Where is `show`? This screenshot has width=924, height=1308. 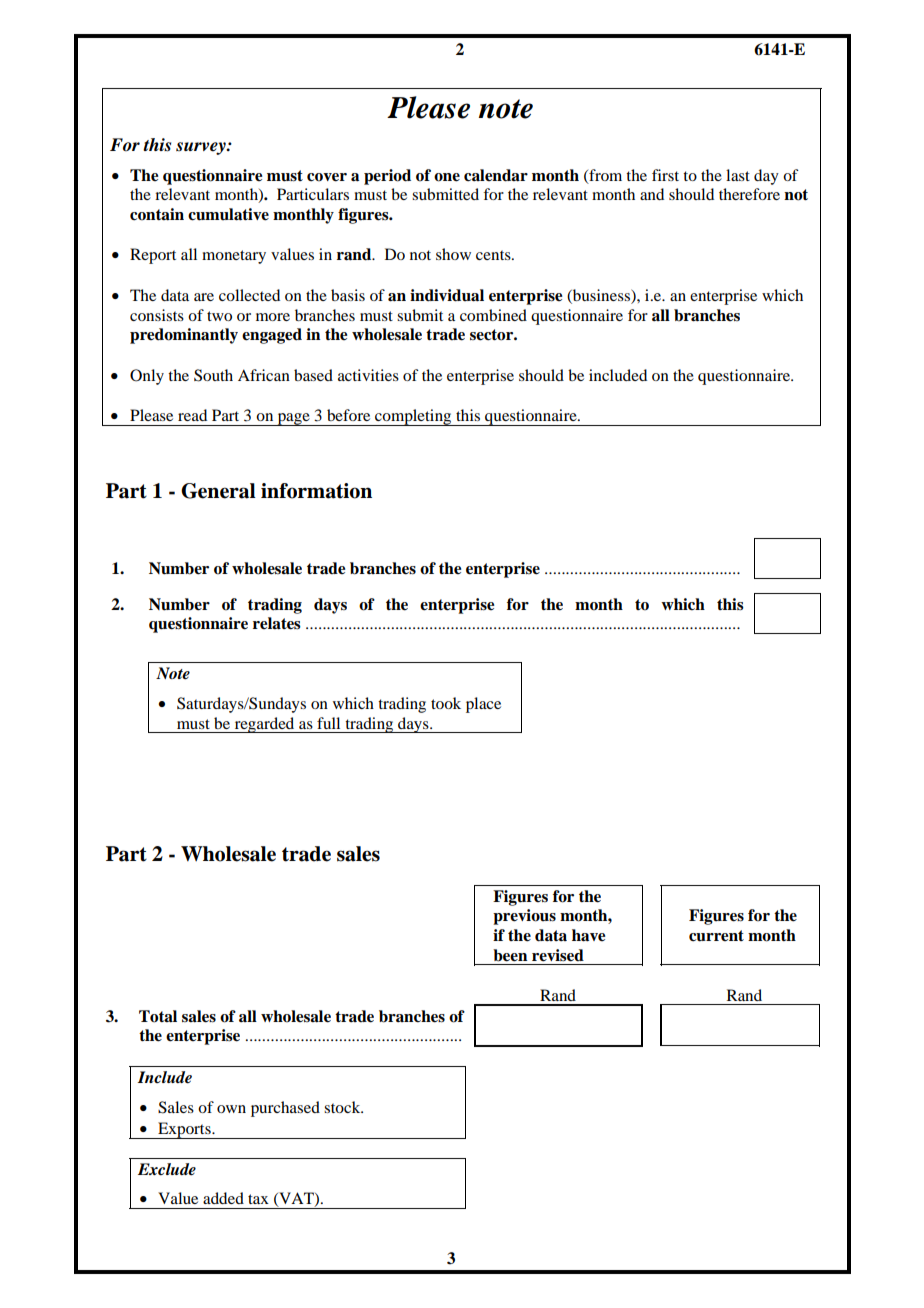
show is located at coordinates (453, 254).
